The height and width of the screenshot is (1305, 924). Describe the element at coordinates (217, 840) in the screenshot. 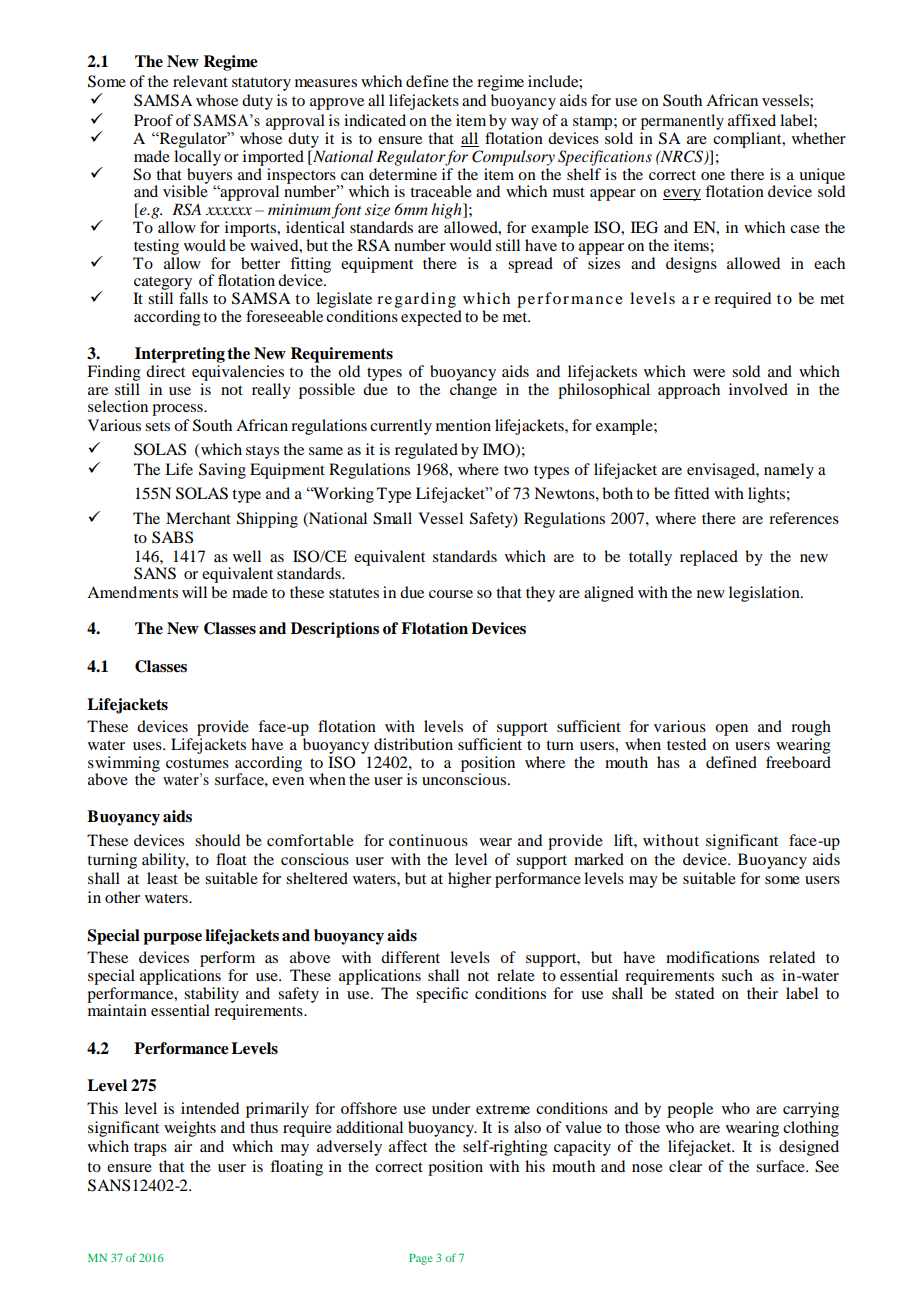

I see `should` at that location.
